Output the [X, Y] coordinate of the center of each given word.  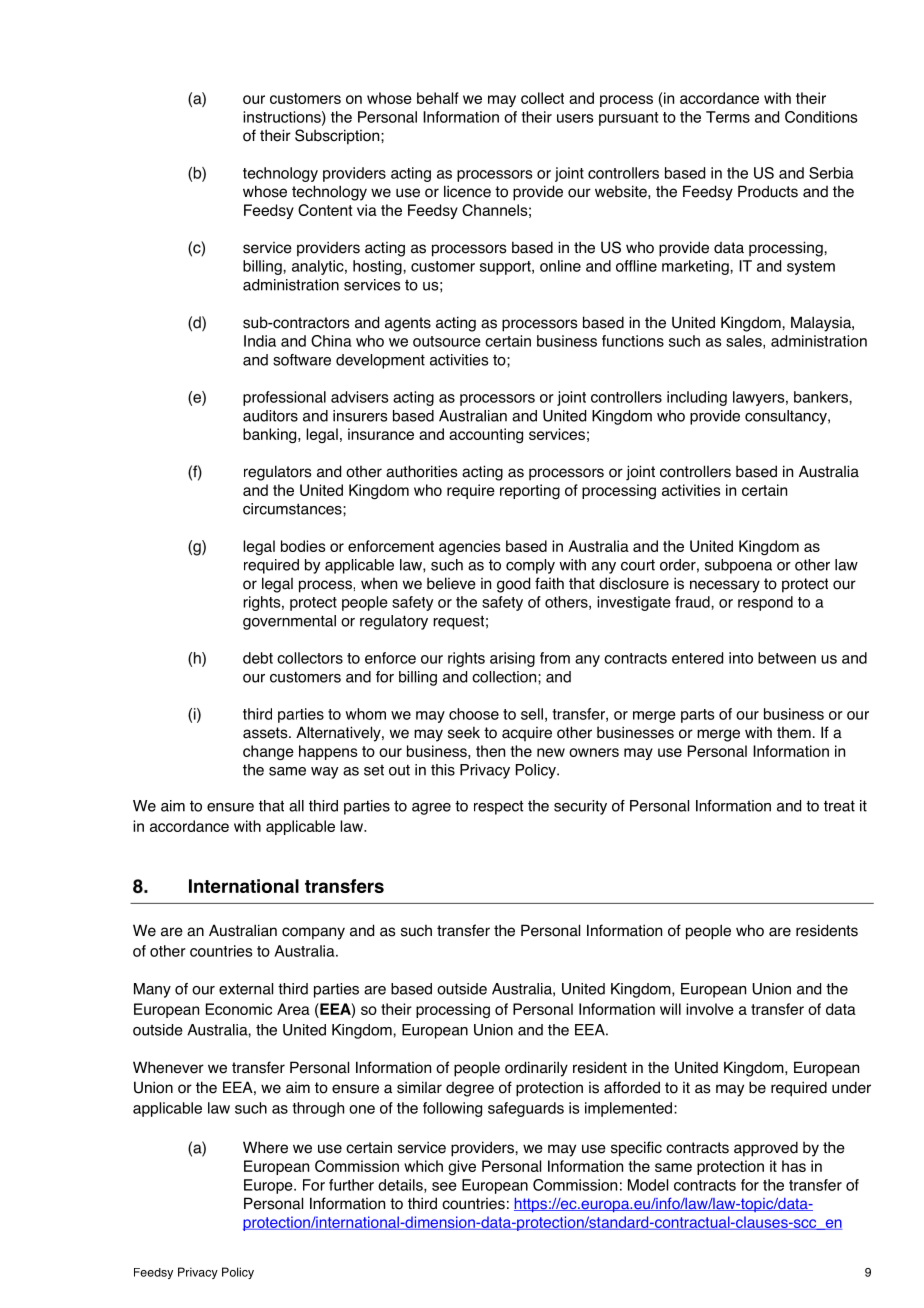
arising [512, 659]
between [787, 658]
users [575, 118]
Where [265, 1147]
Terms [728, 117]
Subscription [338, 137]
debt [258, 658]
